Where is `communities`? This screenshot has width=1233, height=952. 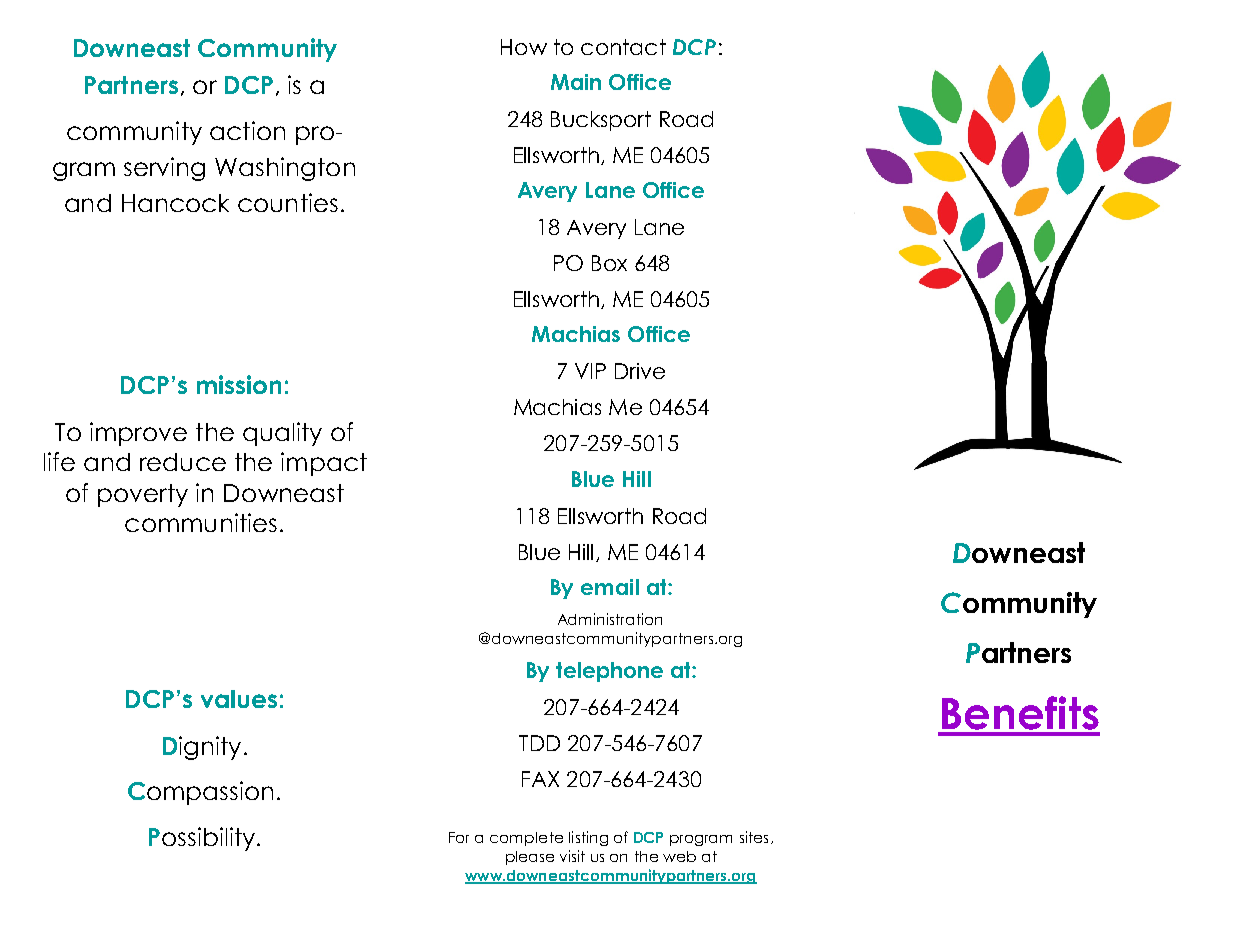 communities is located at coordinates (201, 522).
